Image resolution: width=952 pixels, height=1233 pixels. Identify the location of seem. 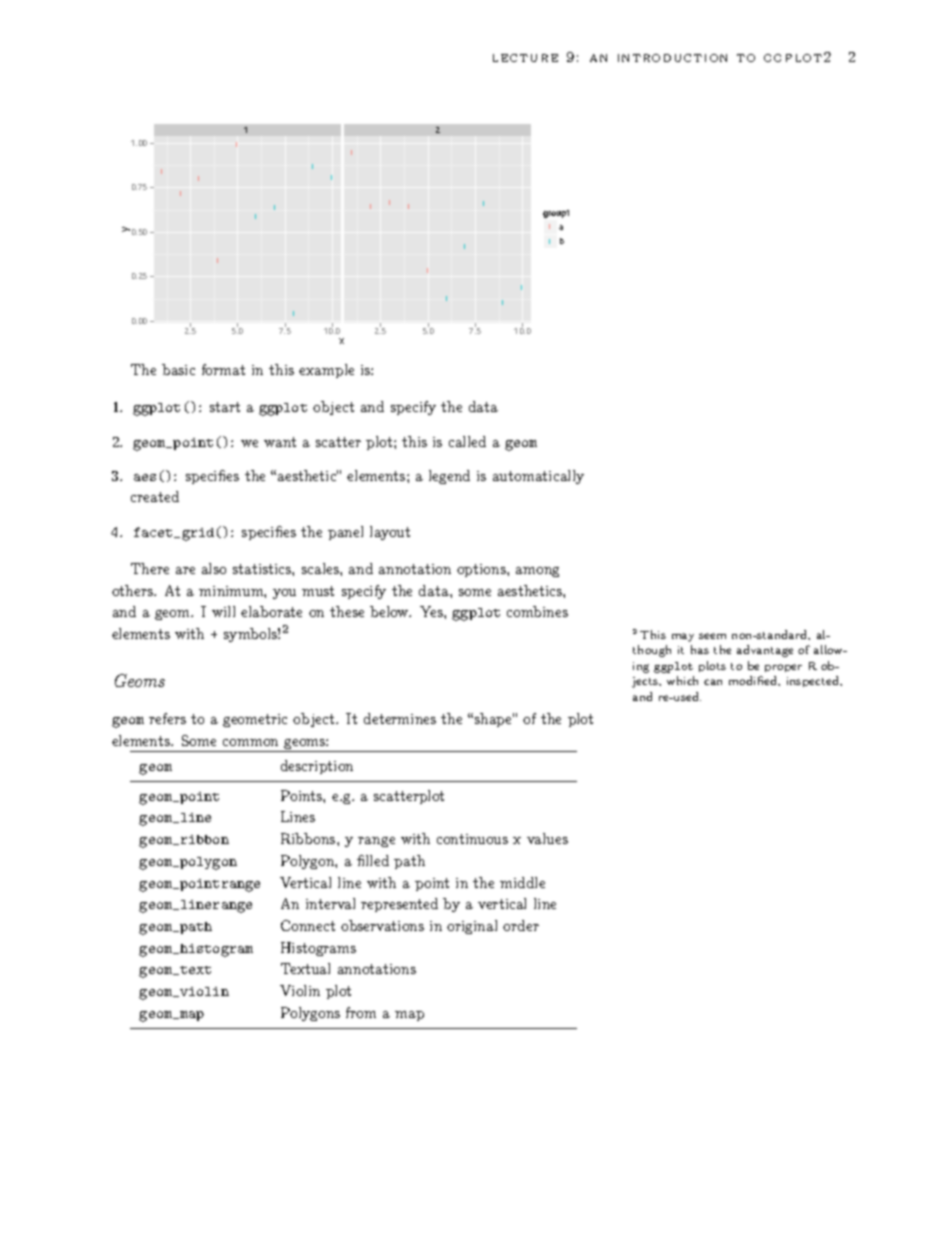
(712, 636).
